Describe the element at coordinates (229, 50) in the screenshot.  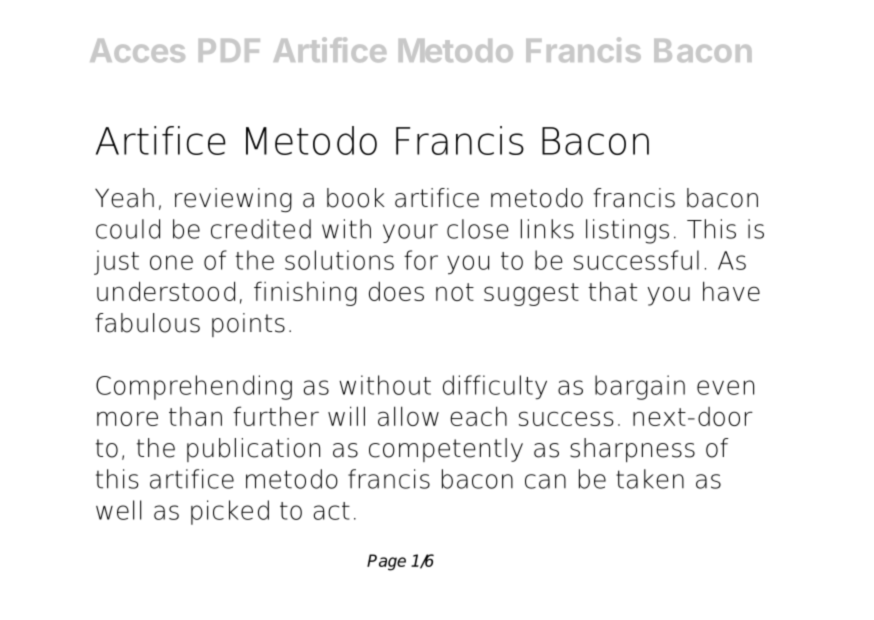
I see `PDF` at that location.
